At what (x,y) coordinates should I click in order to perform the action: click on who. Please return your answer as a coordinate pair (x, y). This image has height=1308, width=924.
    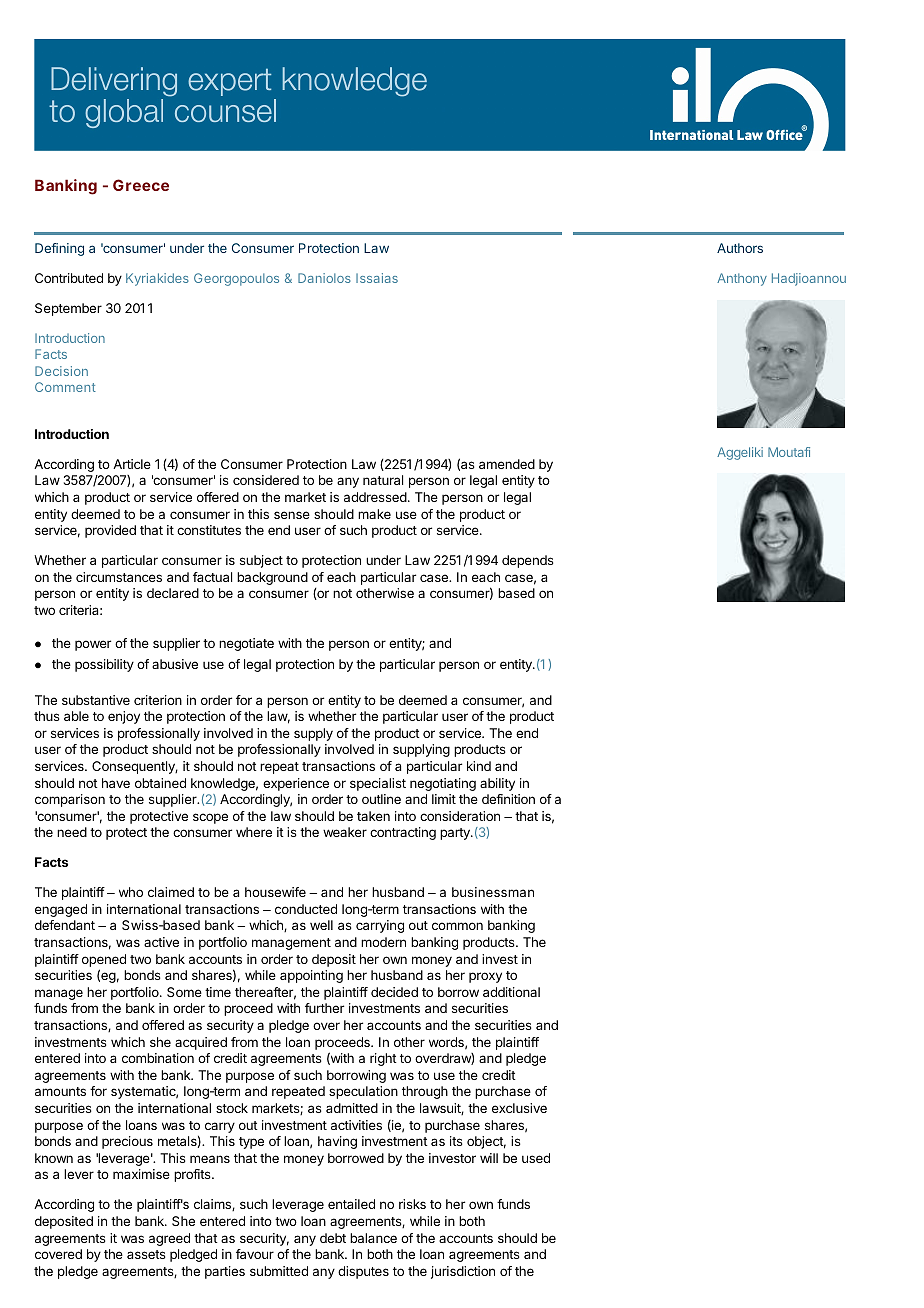
    Looking at the image, I should click on (131, 892).
